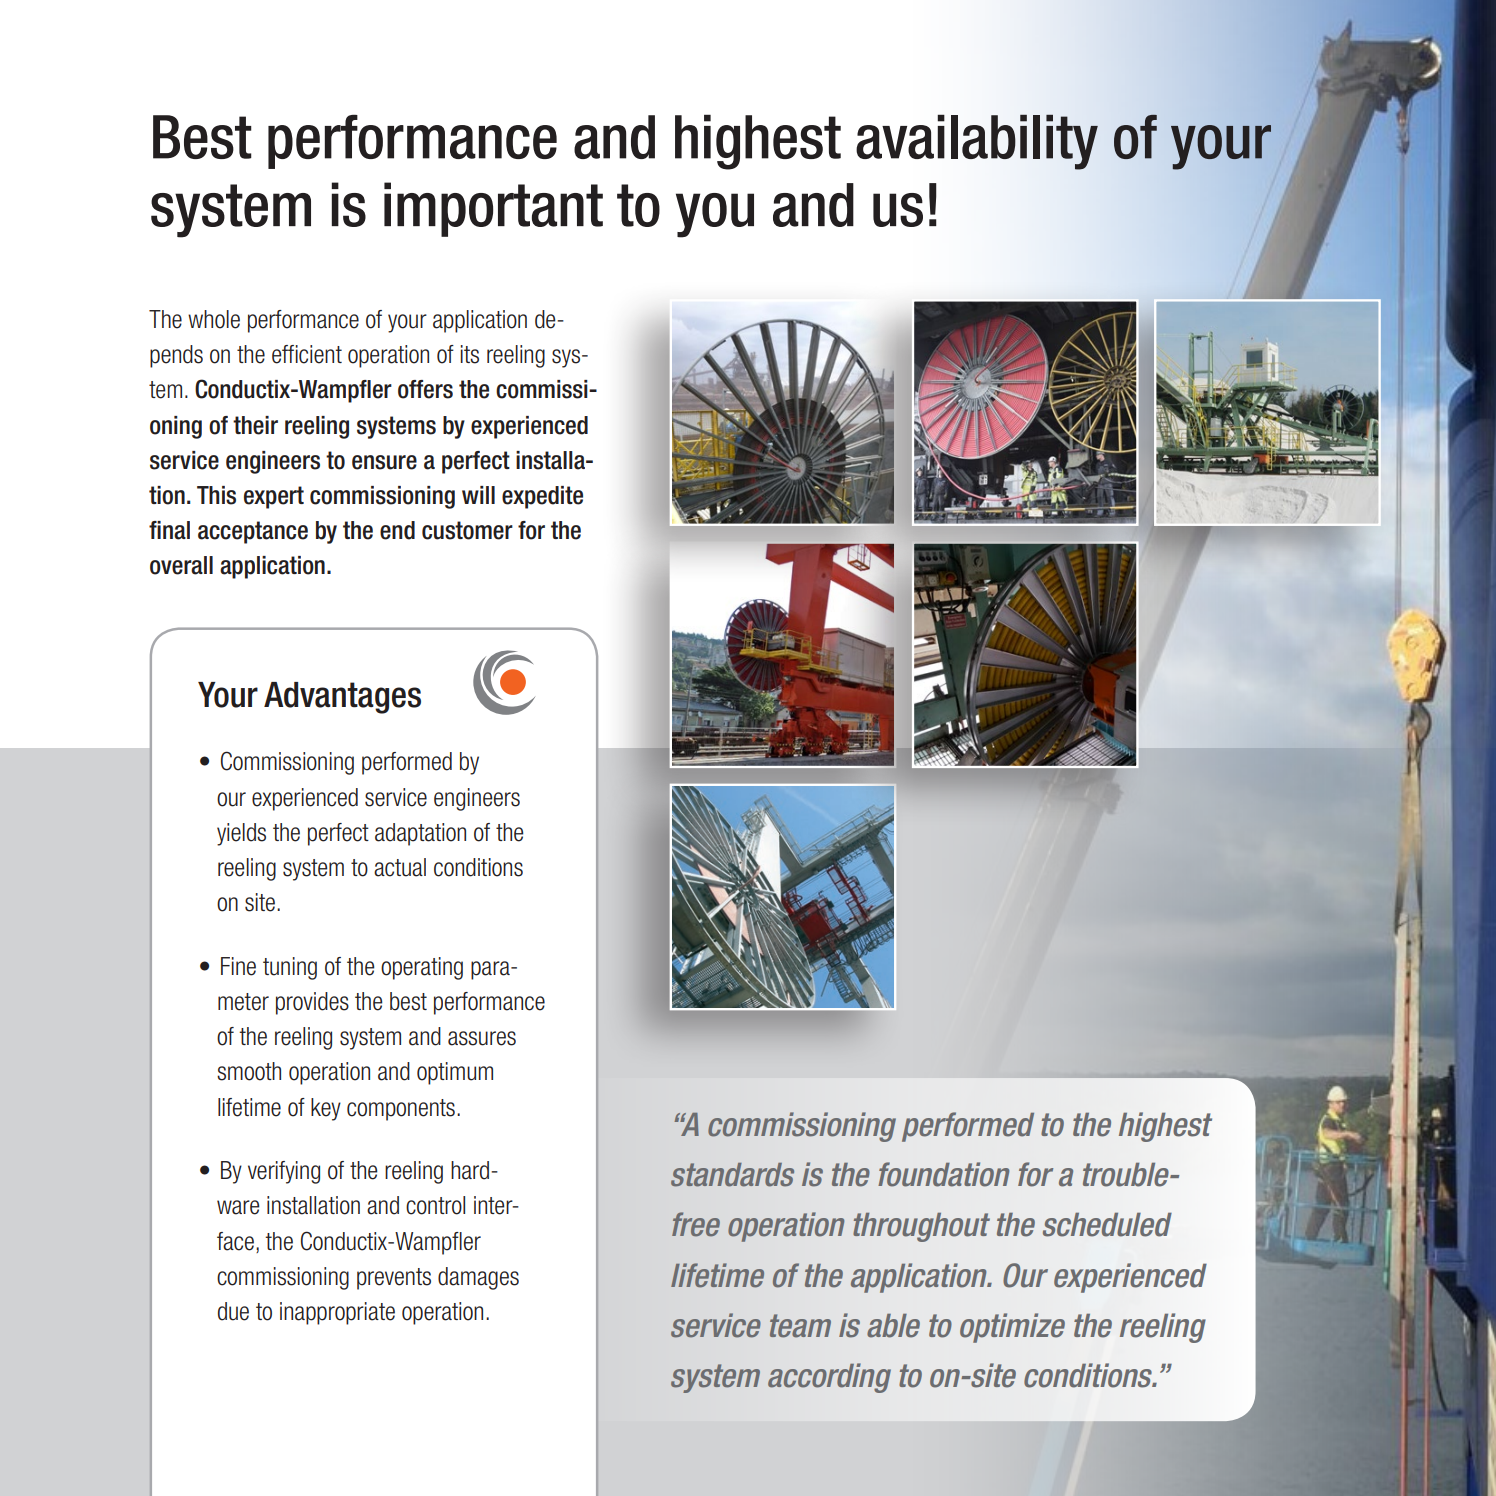  Describe the element at coordinates (326, 1109) in the screenshot. I see `key` at that location.
